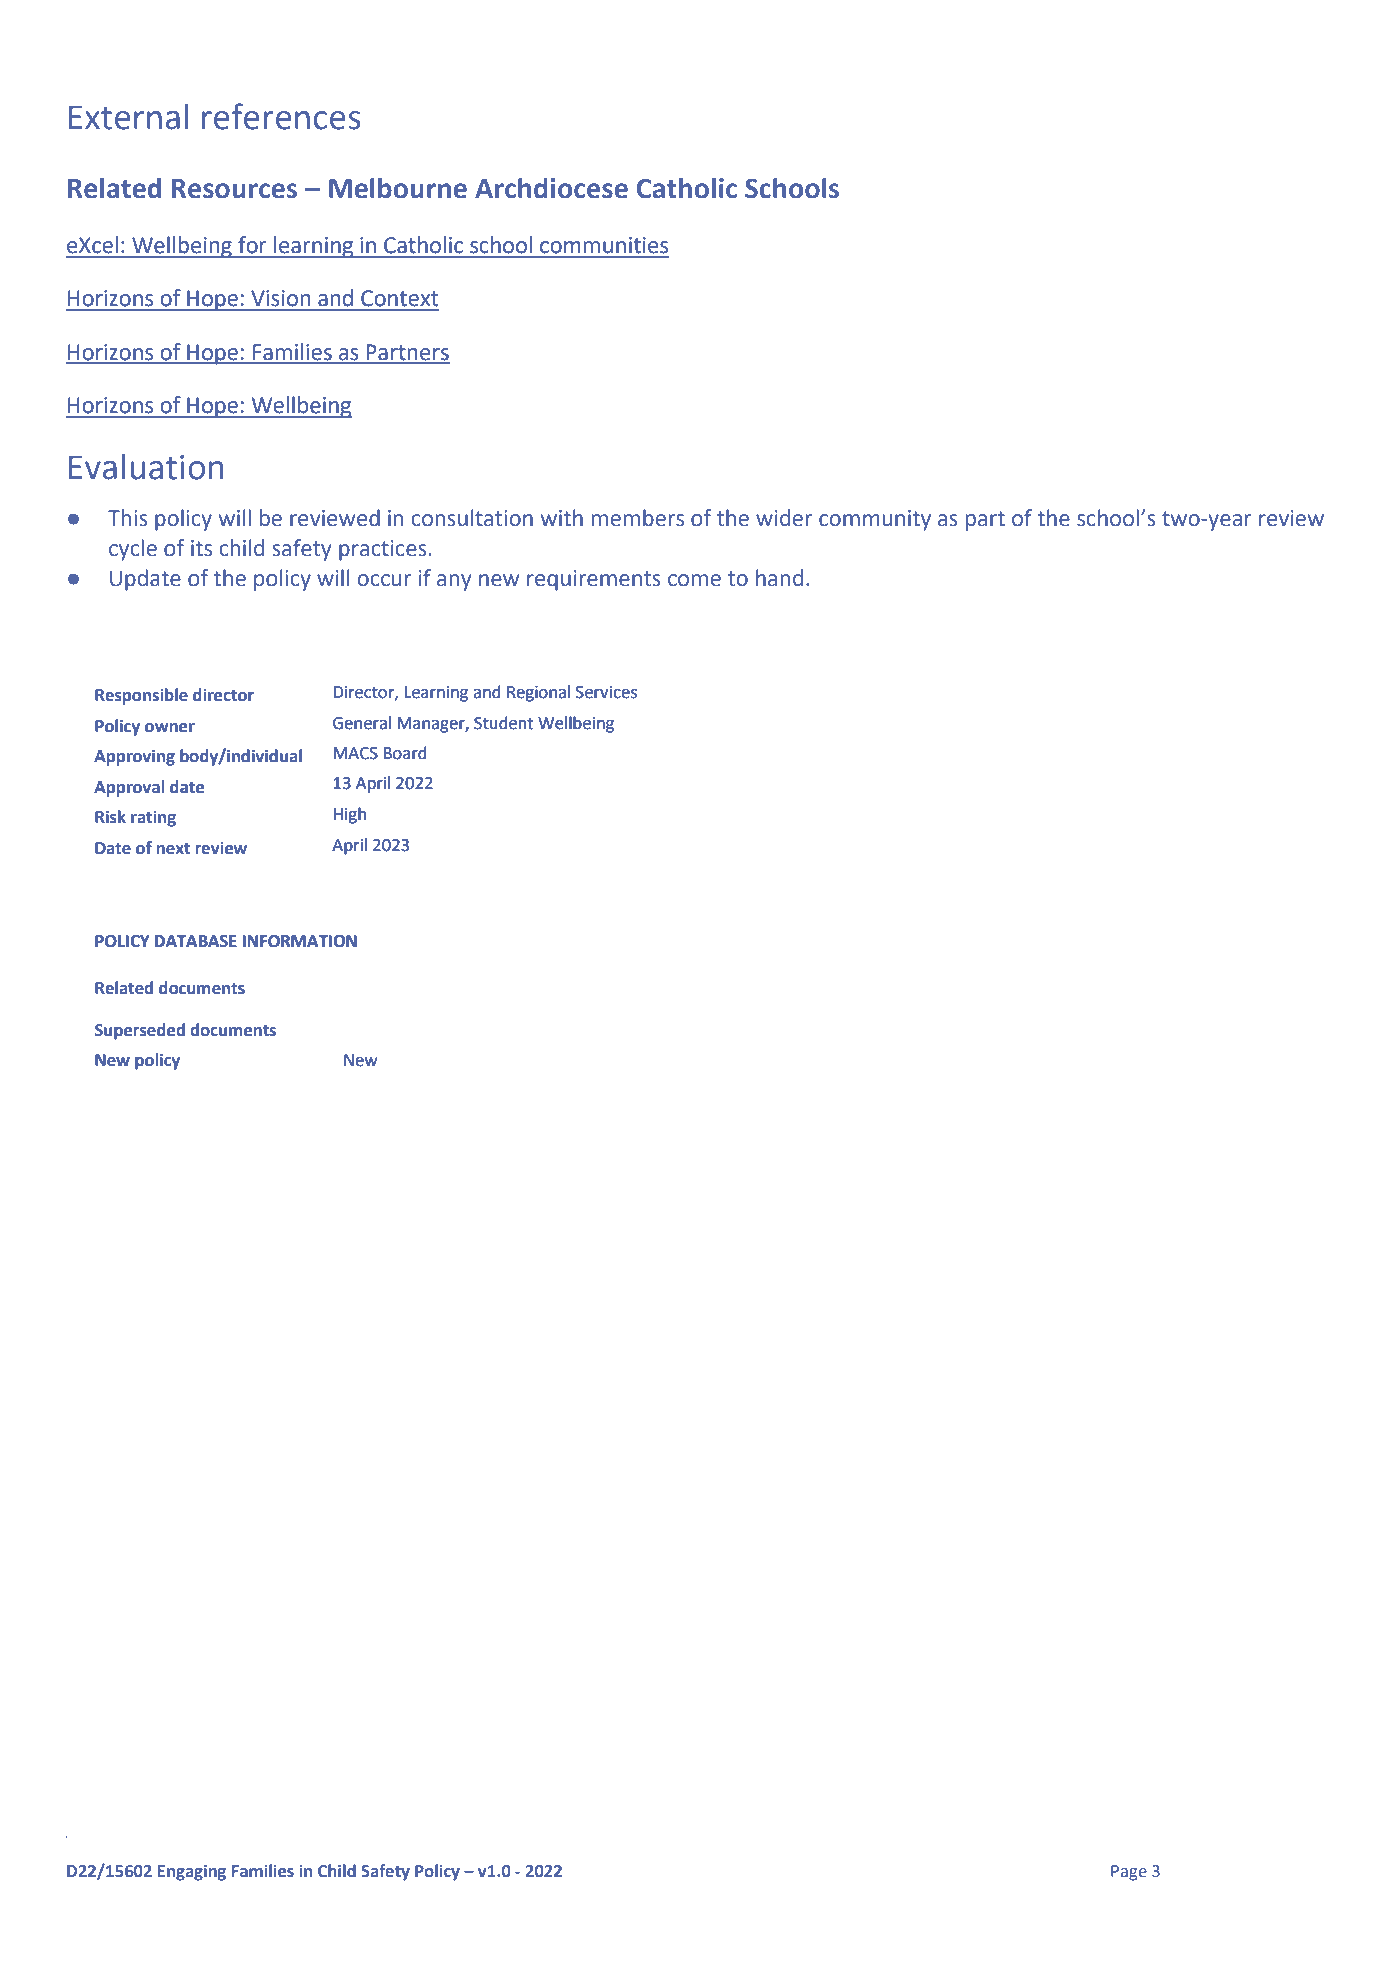 Image resolution: width=1393 pixels, height=1970 pixels. What do you see at coordinates (551, 188) in the image?
I see `Archdiocese` at bounding box center [551, 188].
